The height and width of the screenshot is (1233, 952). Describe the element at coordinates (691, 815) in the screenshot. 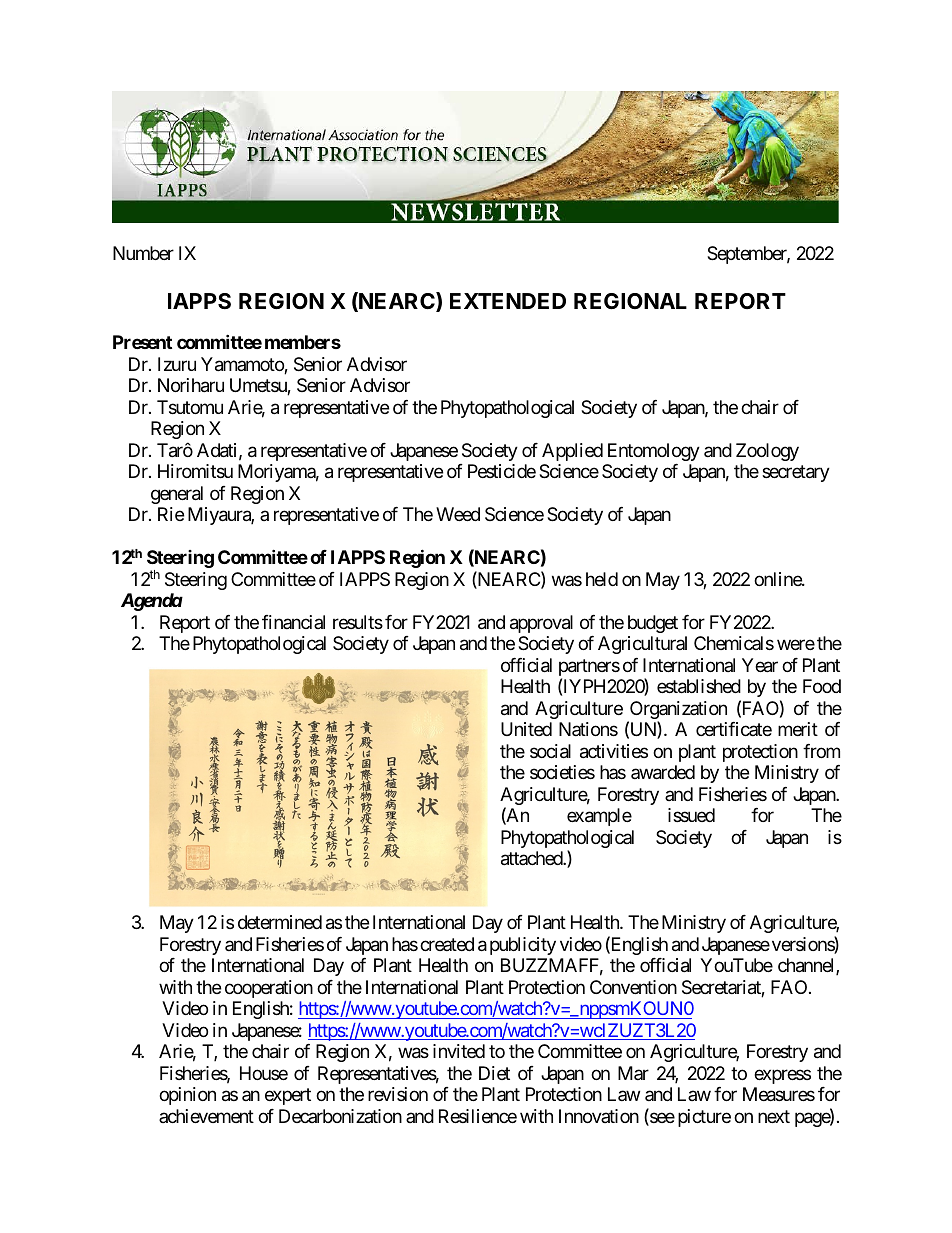

I see `issued` at that location.
